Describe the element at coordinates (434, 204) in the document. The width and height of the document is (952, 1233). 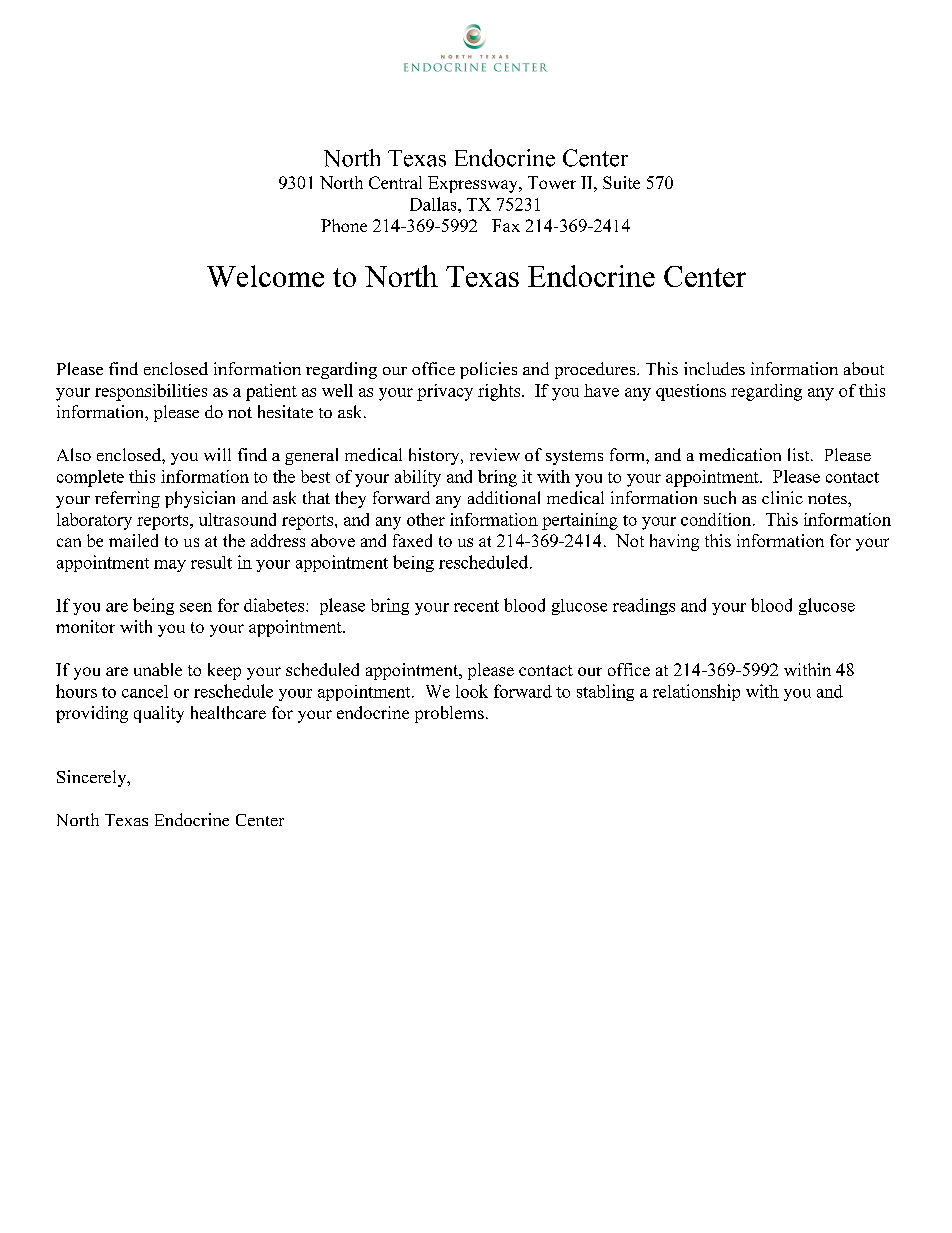
I see `Dallas` at that location.
